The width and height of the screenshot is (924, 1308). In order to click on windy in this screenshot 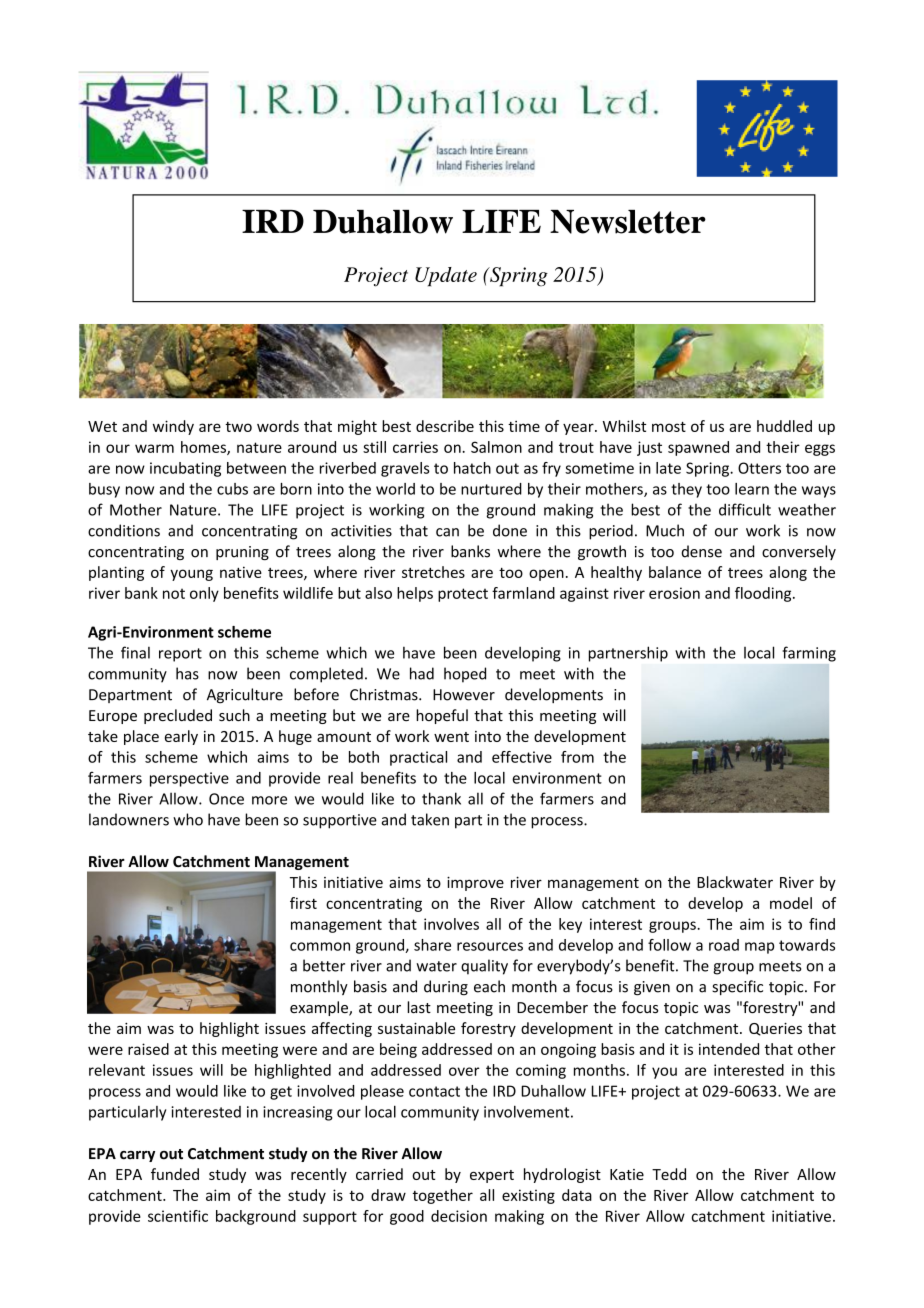, I will do `click(173, 427)`.
